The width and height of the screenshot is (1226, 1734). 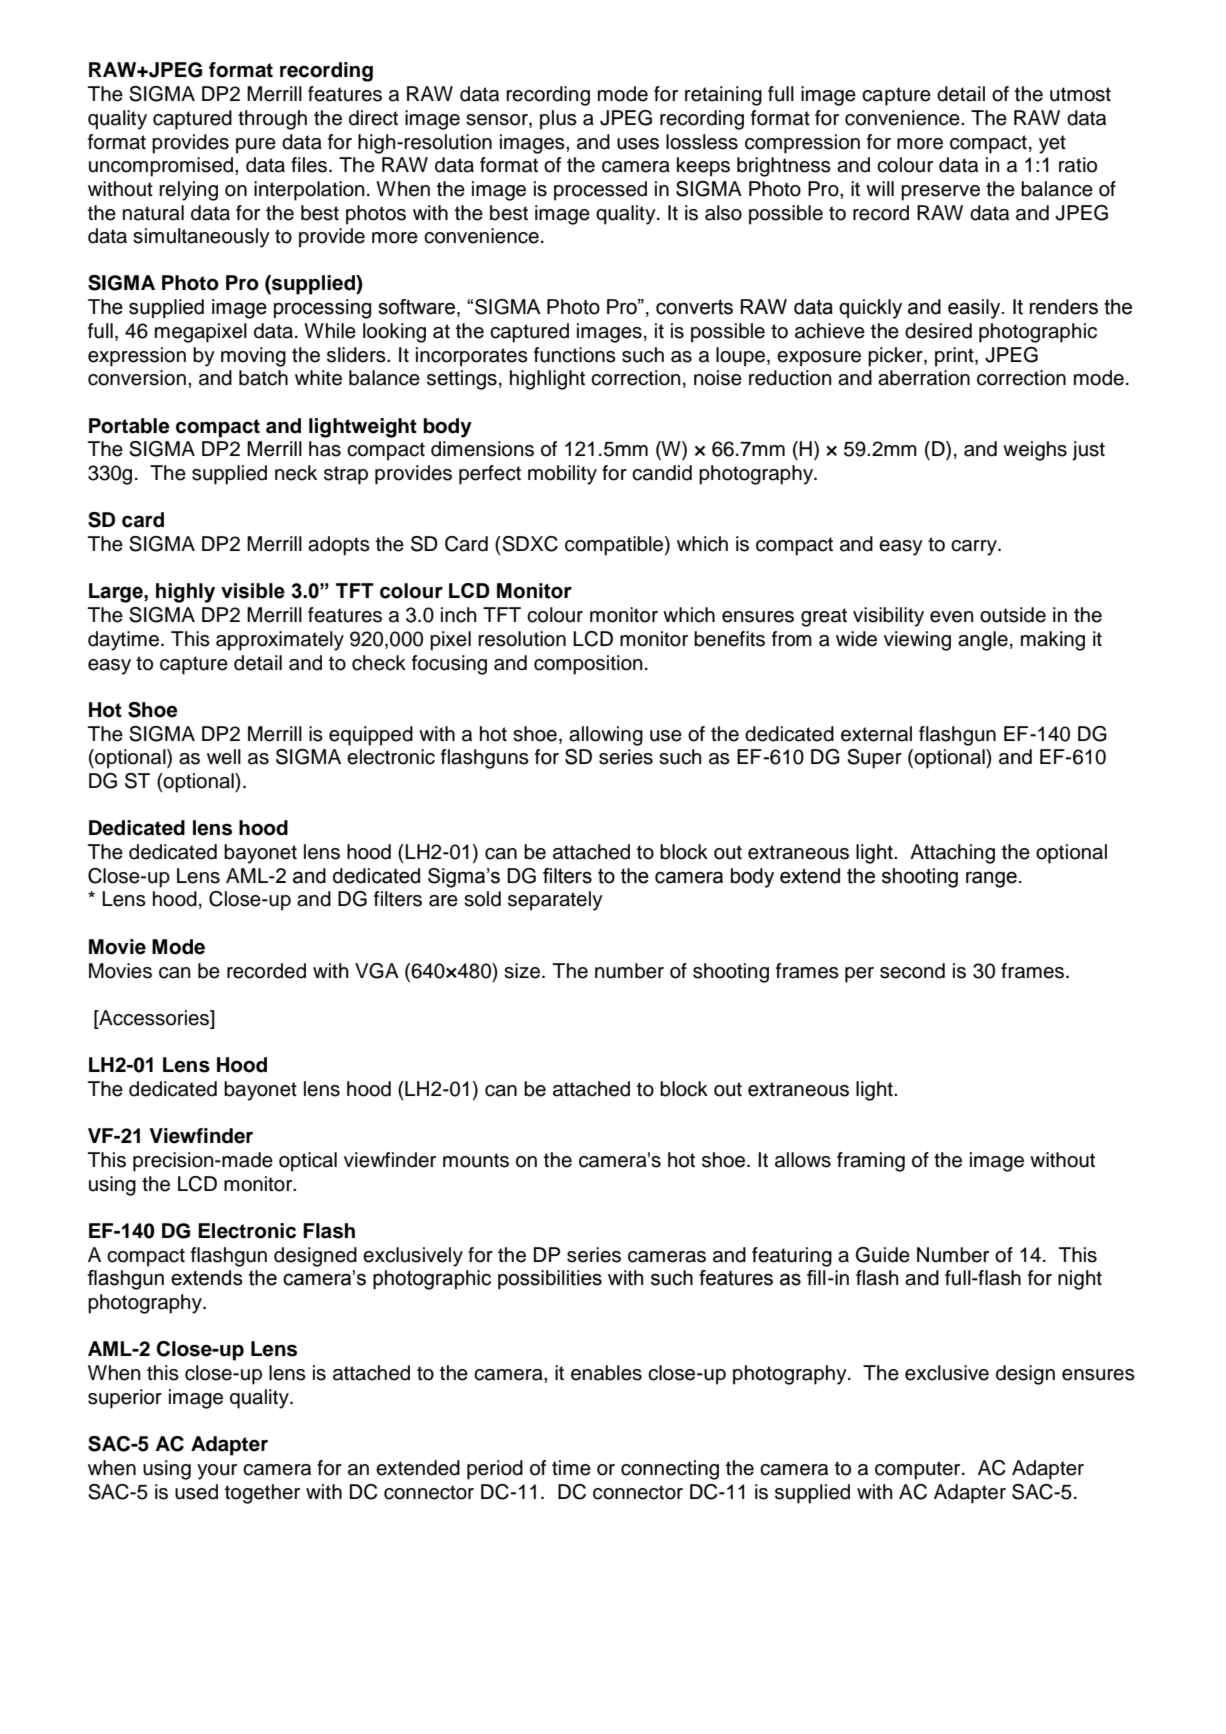 I want to click on yet, so click(x=1052, y=144).
